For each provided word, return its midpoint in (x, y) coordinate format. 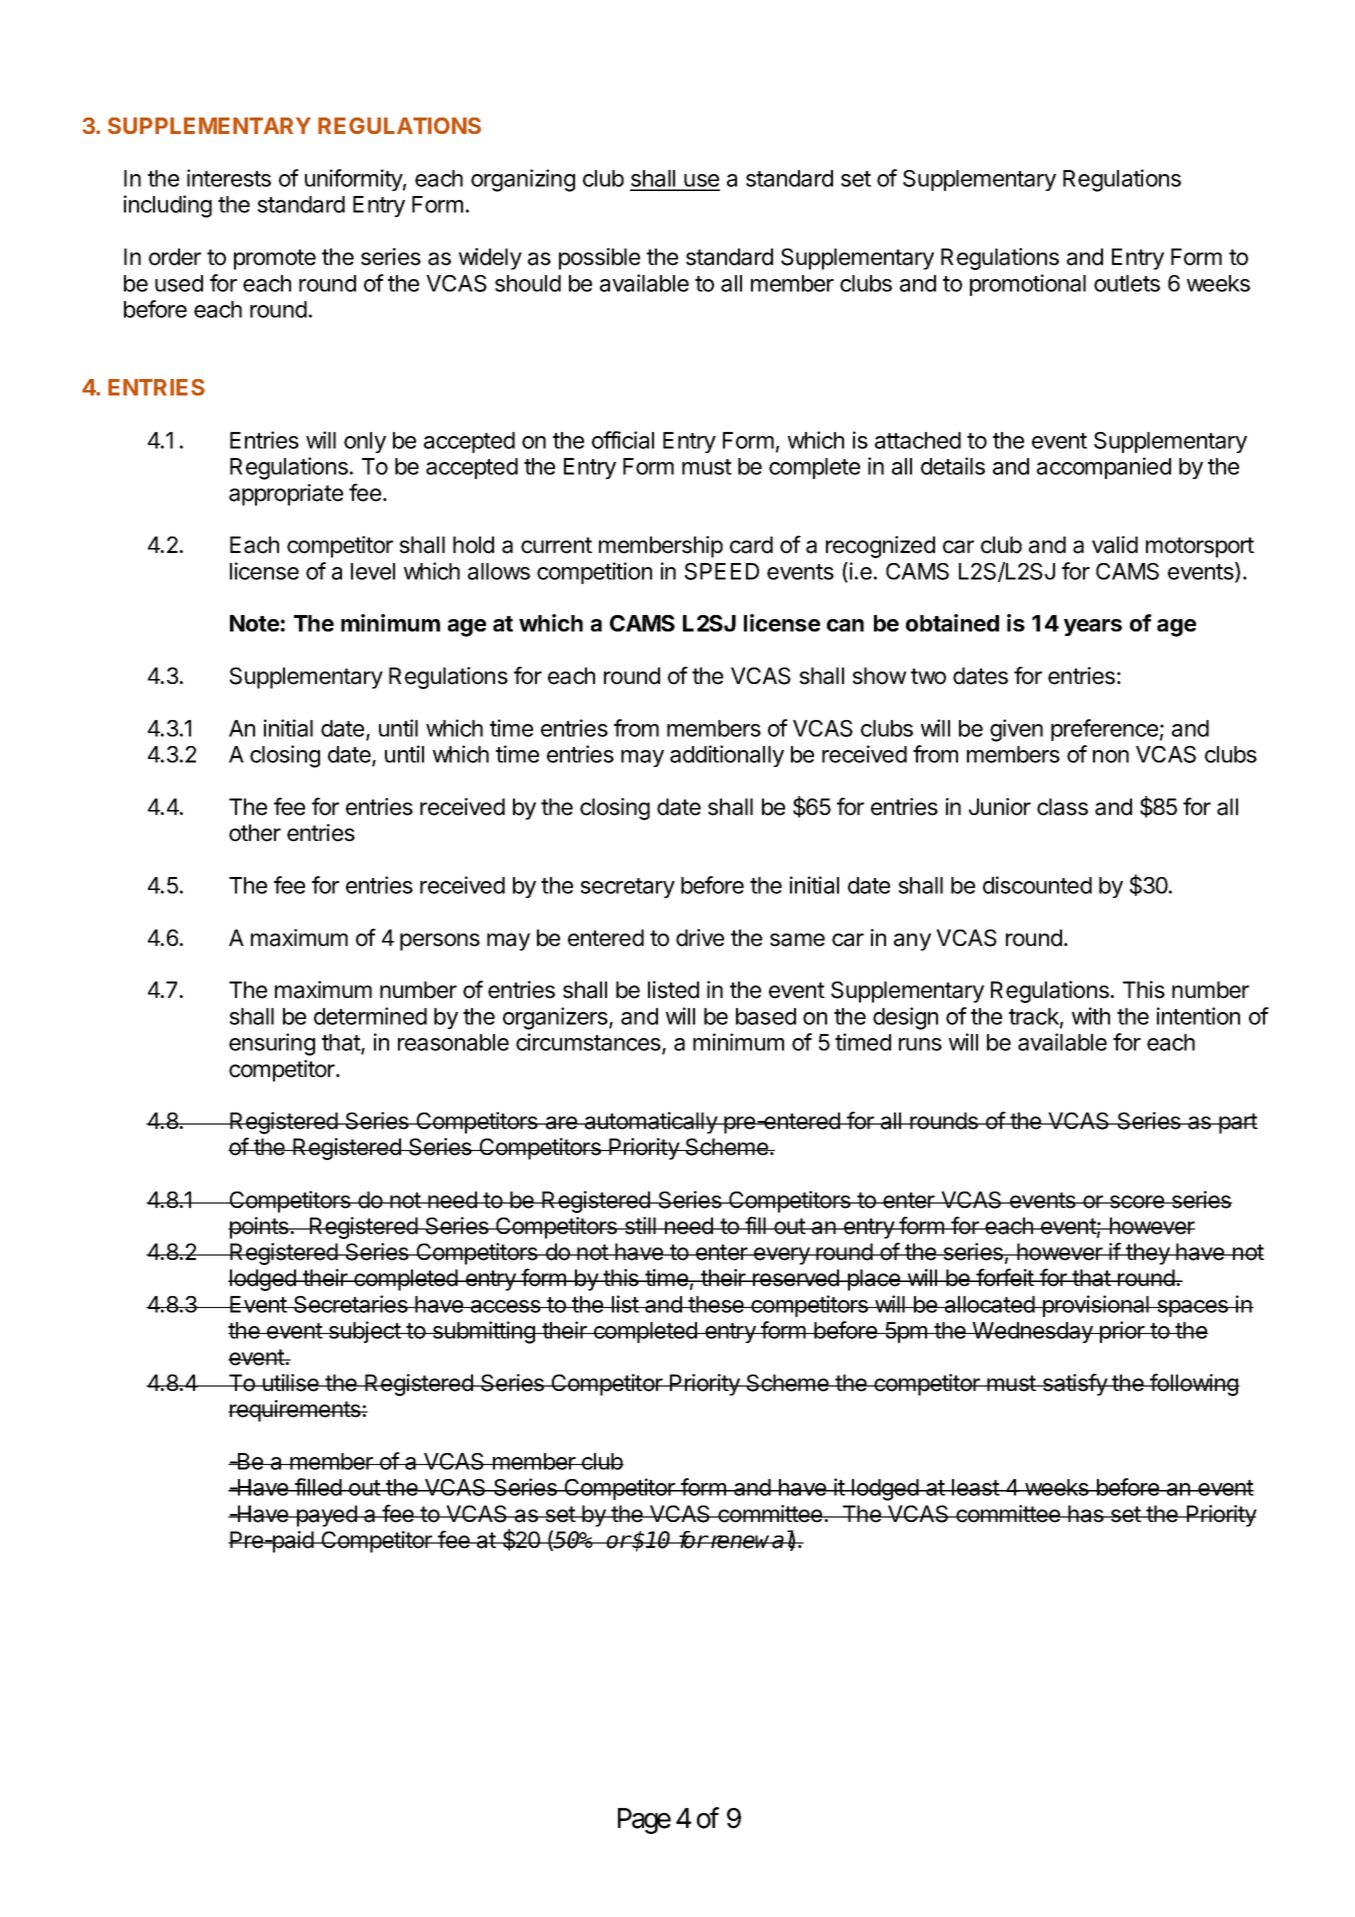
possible (599, 259)
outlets (1127, 283)
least (975, 1487)
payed (326, 1516)
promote (275, 259)
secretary (628, 888)
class (1062, 807)
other (255, 833)
